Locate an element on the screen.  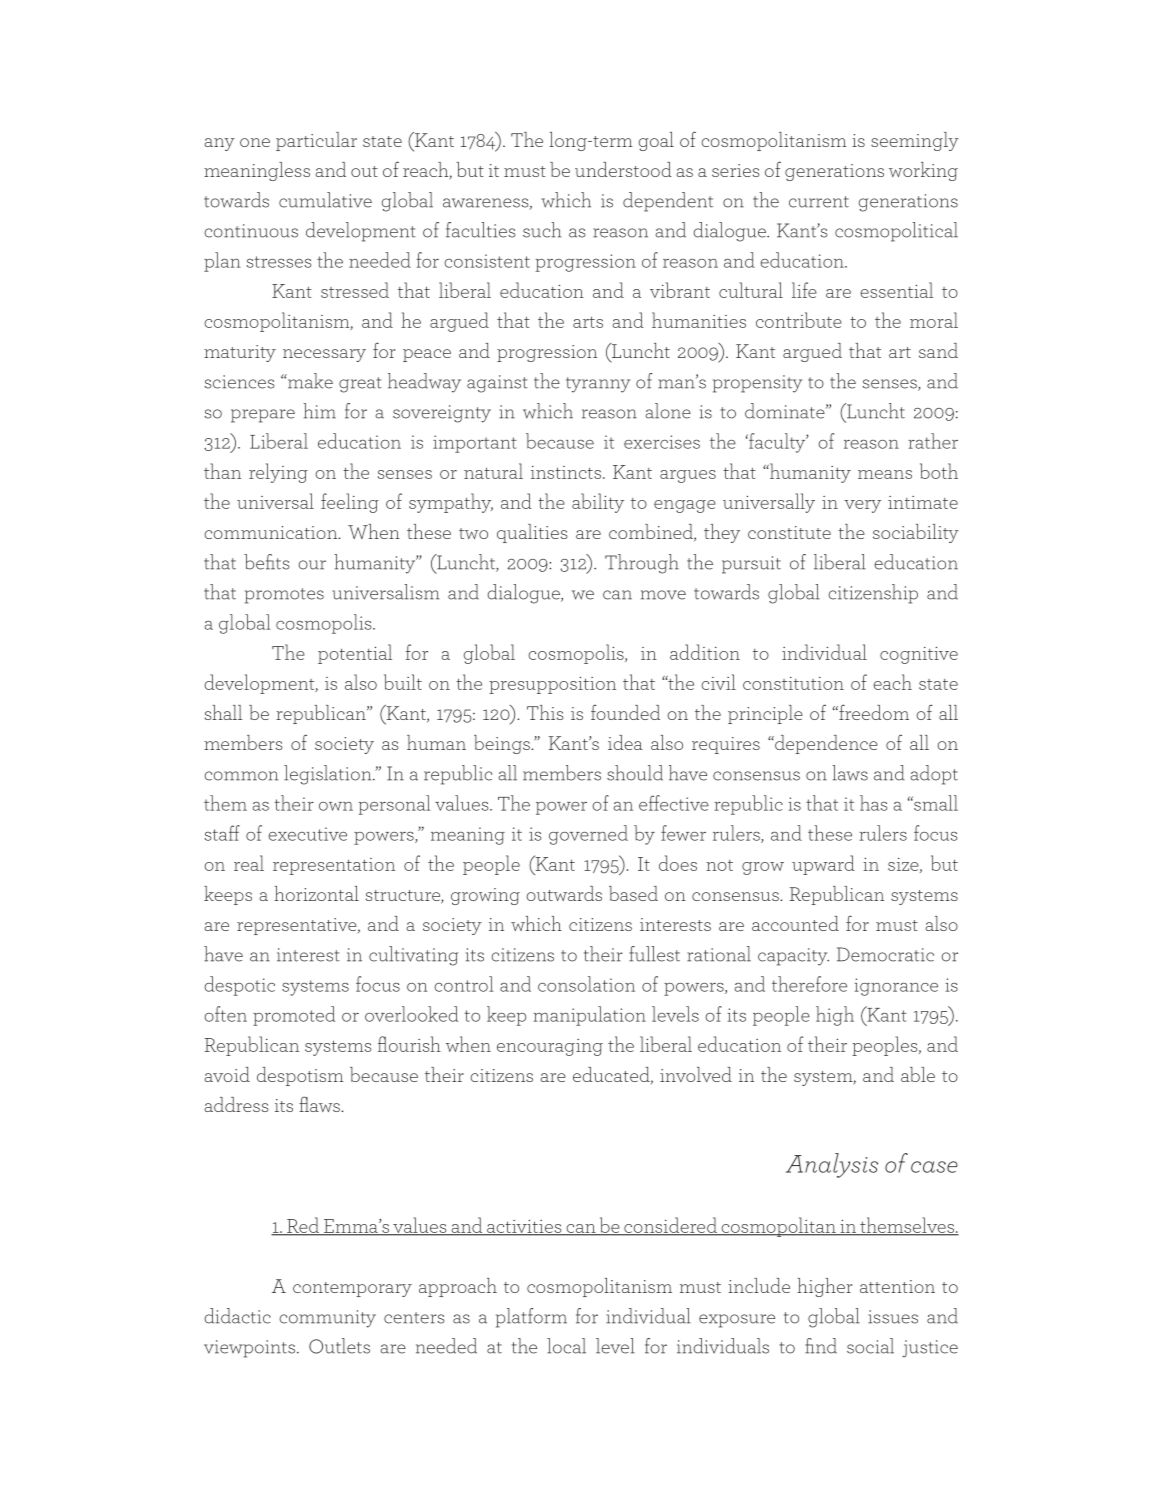
very is located at coordinates (862, 506).
